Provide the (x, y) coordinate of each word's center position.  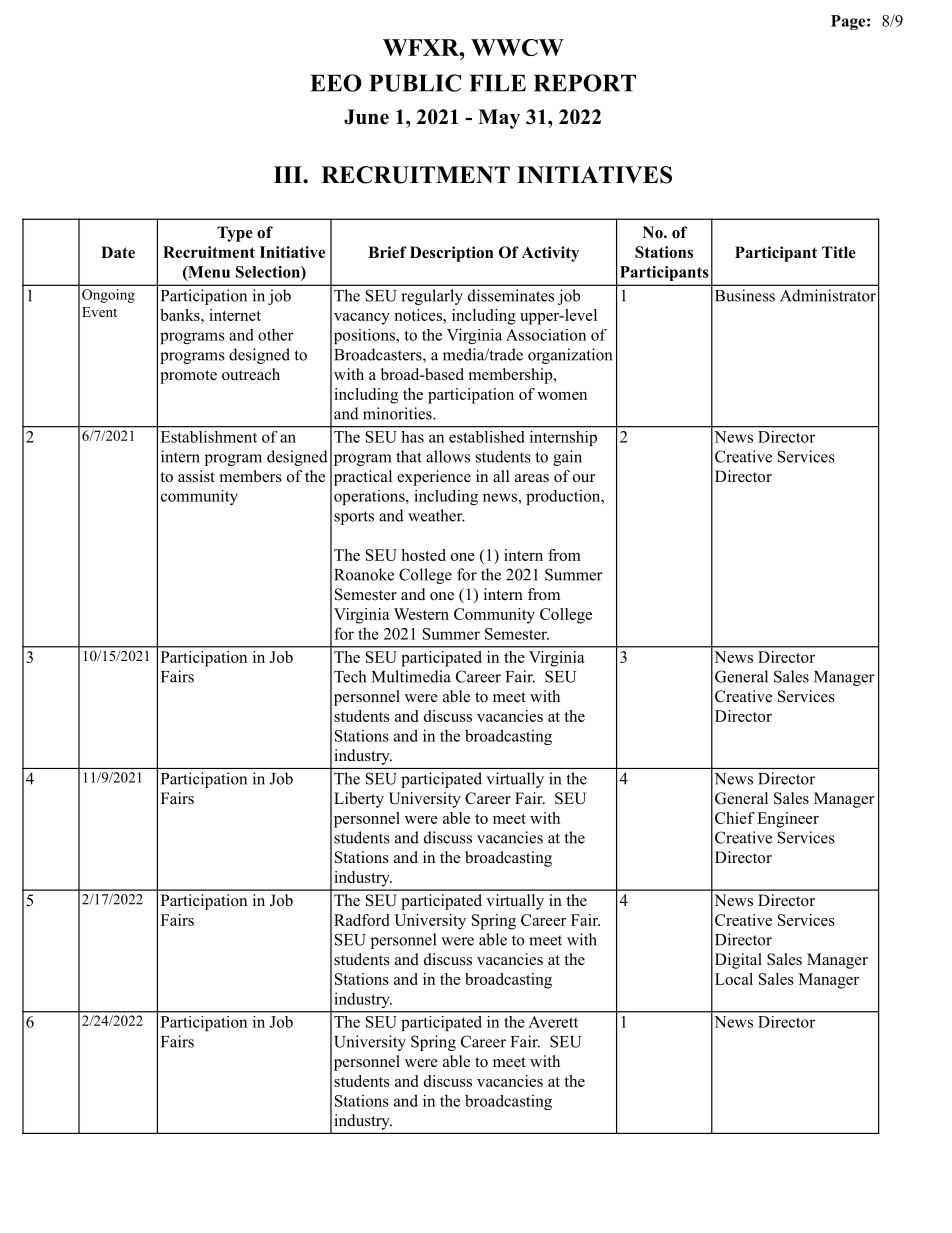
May (499, 119)
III (289, 174)
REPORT (585, 83)
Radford (361, 920)
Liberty (359, 800)
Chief (735, 818)
